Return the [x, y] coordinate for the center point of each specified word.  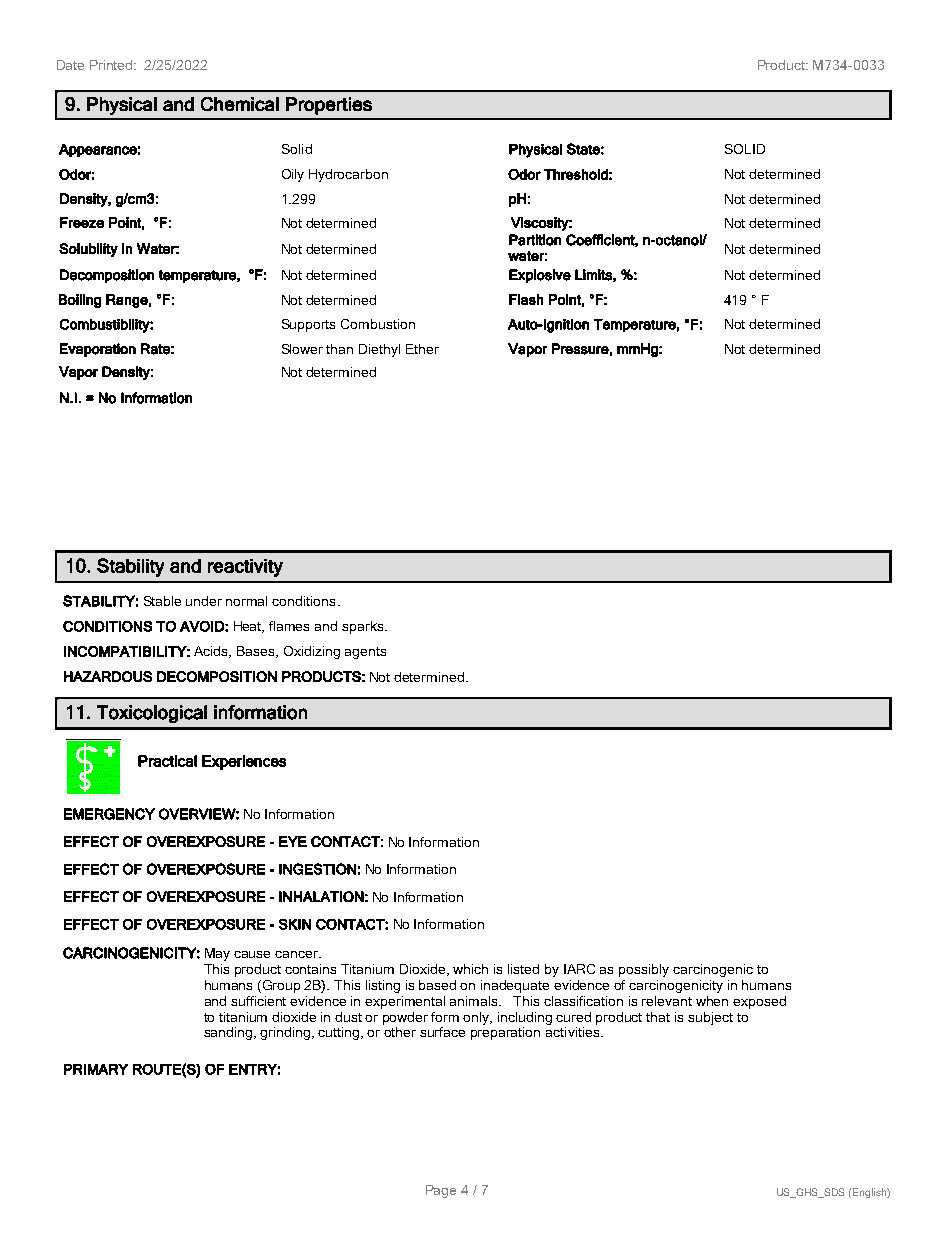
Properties [329, 106]
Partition [535, 240]
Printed [112, 65]
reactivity [245, 568]
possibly [644, 970]
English [870, 1193]
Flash [526, 299]
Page [441, 1191]
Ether [422, 349]
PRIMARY [96, 1069]
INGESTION [317, 869]
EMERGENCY [109, 814]
